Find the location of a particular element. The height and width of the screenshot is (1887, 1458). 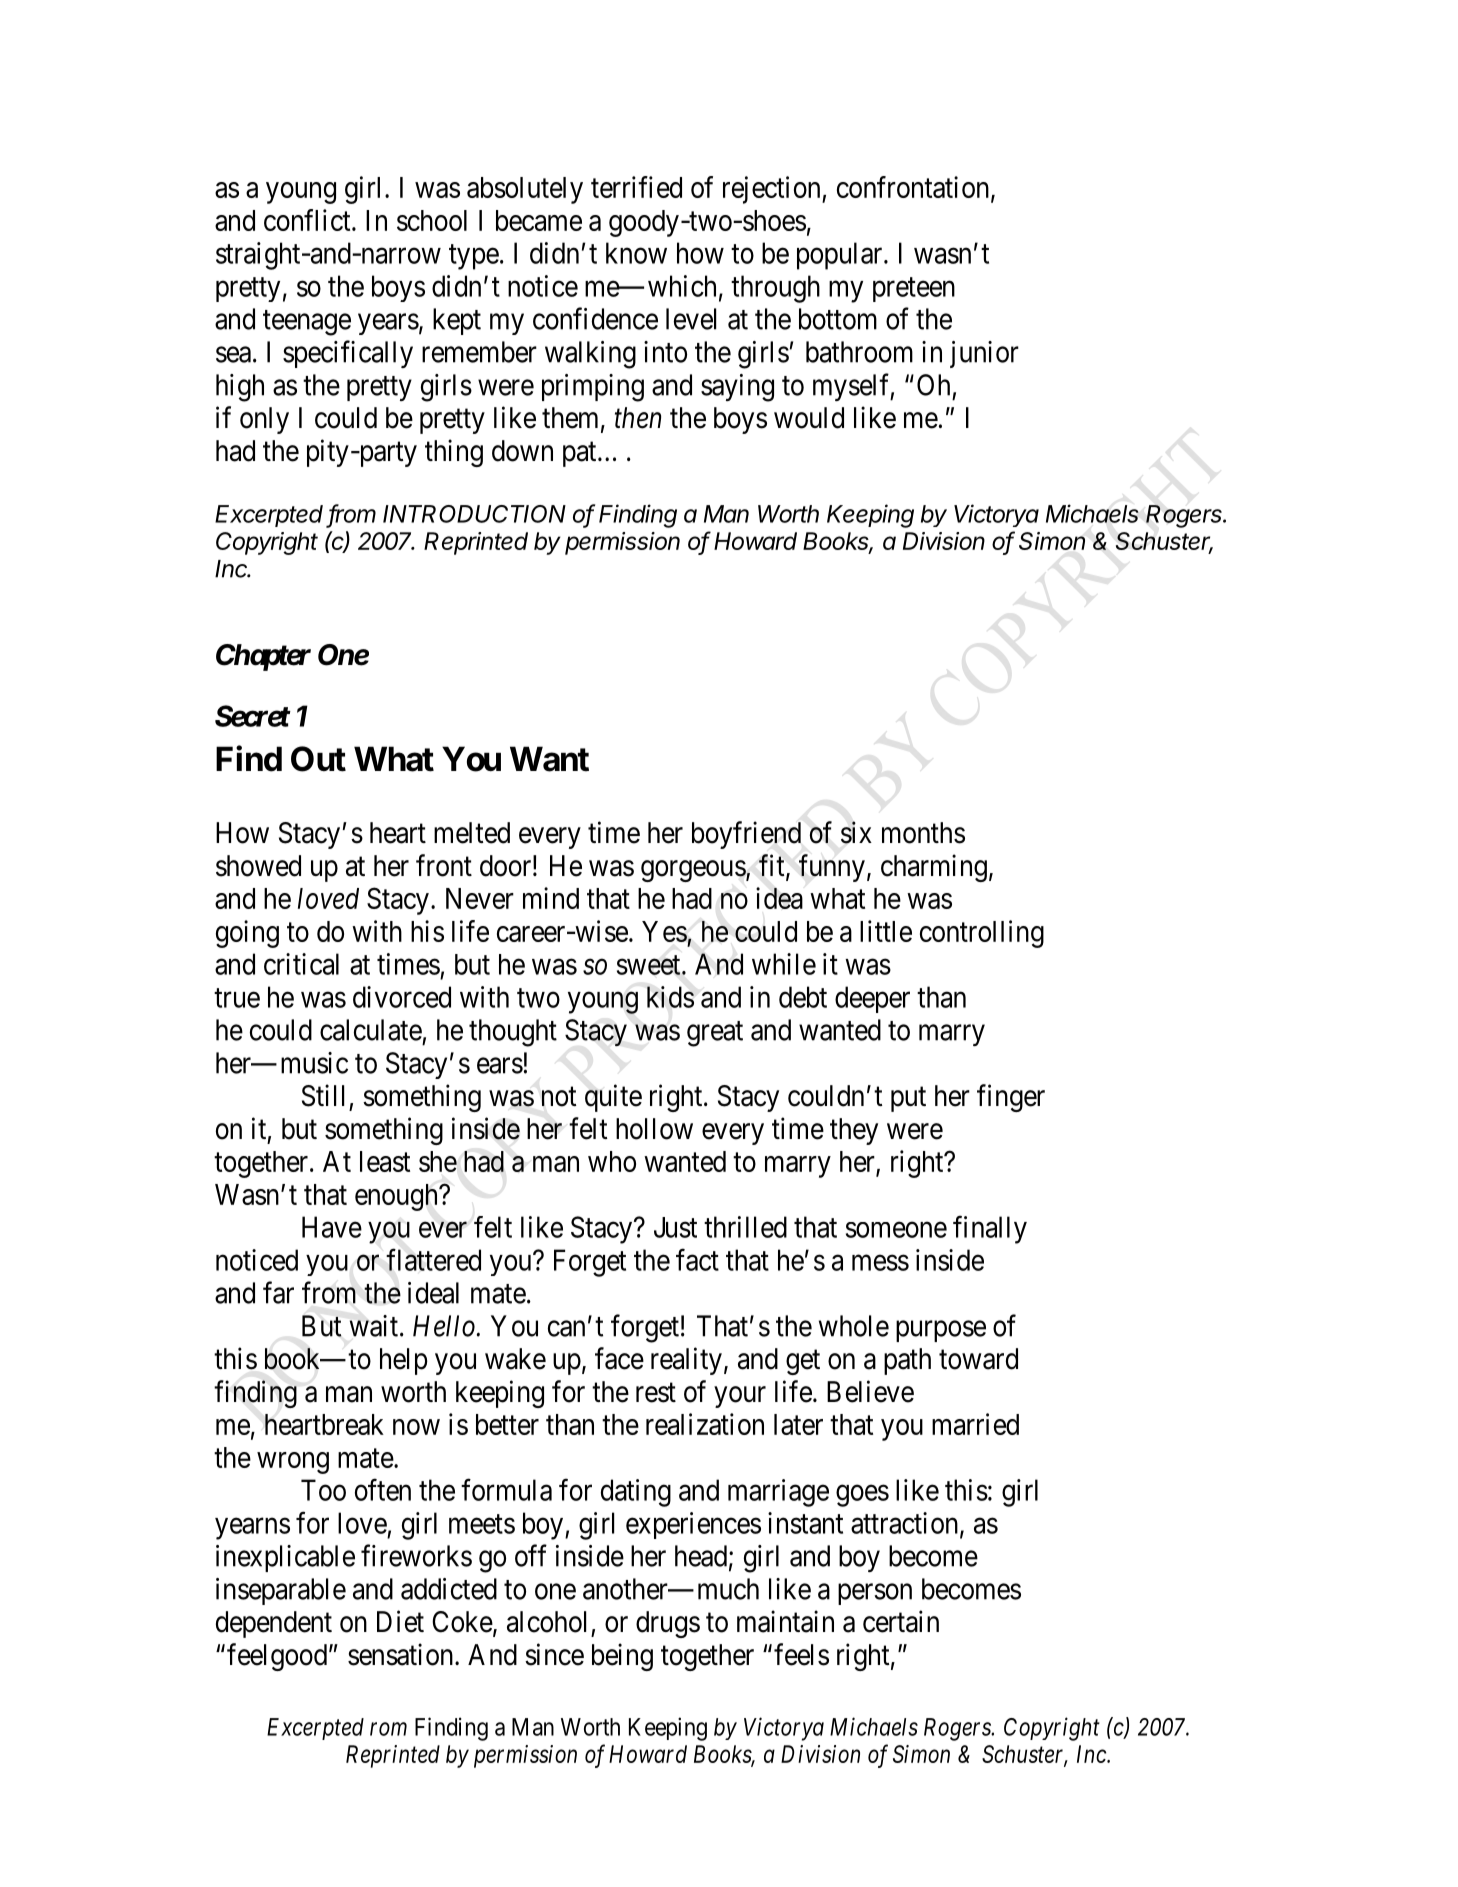

preteen is located at coordinates (914, 289).
